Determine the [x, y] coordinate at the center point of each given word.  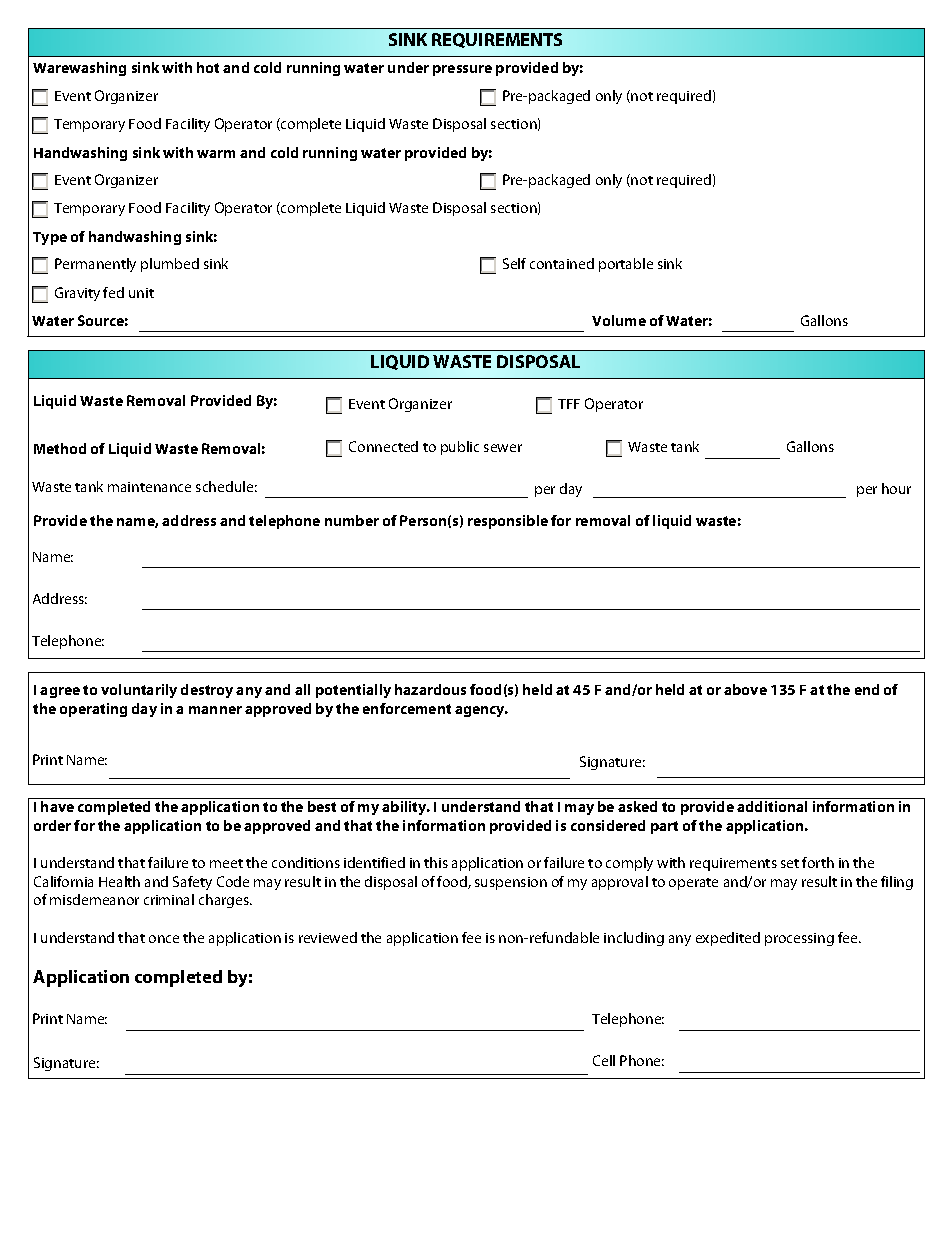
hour [896, 488]
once [164, 939]
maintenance [149, 487]
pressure [462, 70]
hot [208, 67]
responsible [508, 522]
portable [626, 265]
